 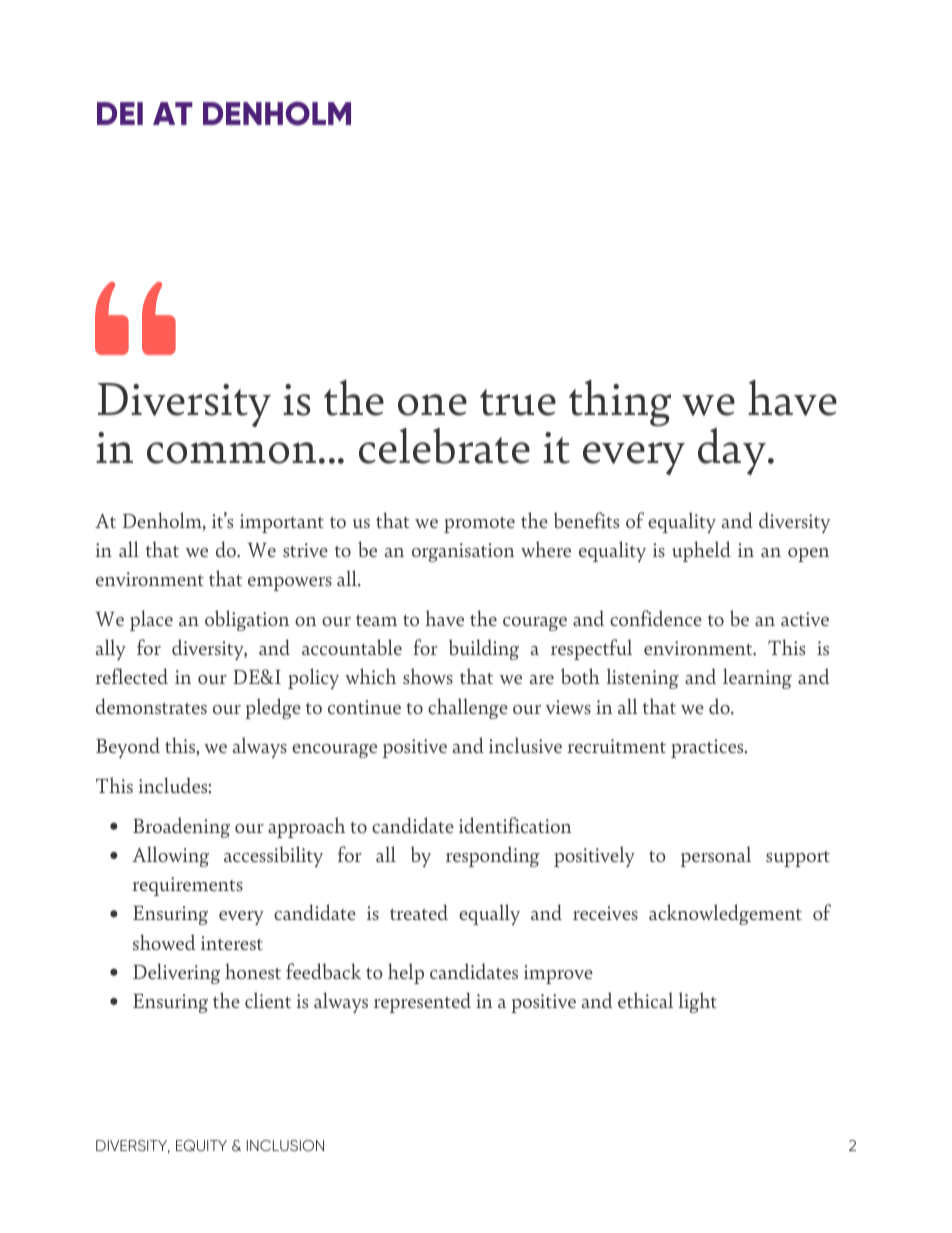 I want to click on true, so click(x=518, y=402).
